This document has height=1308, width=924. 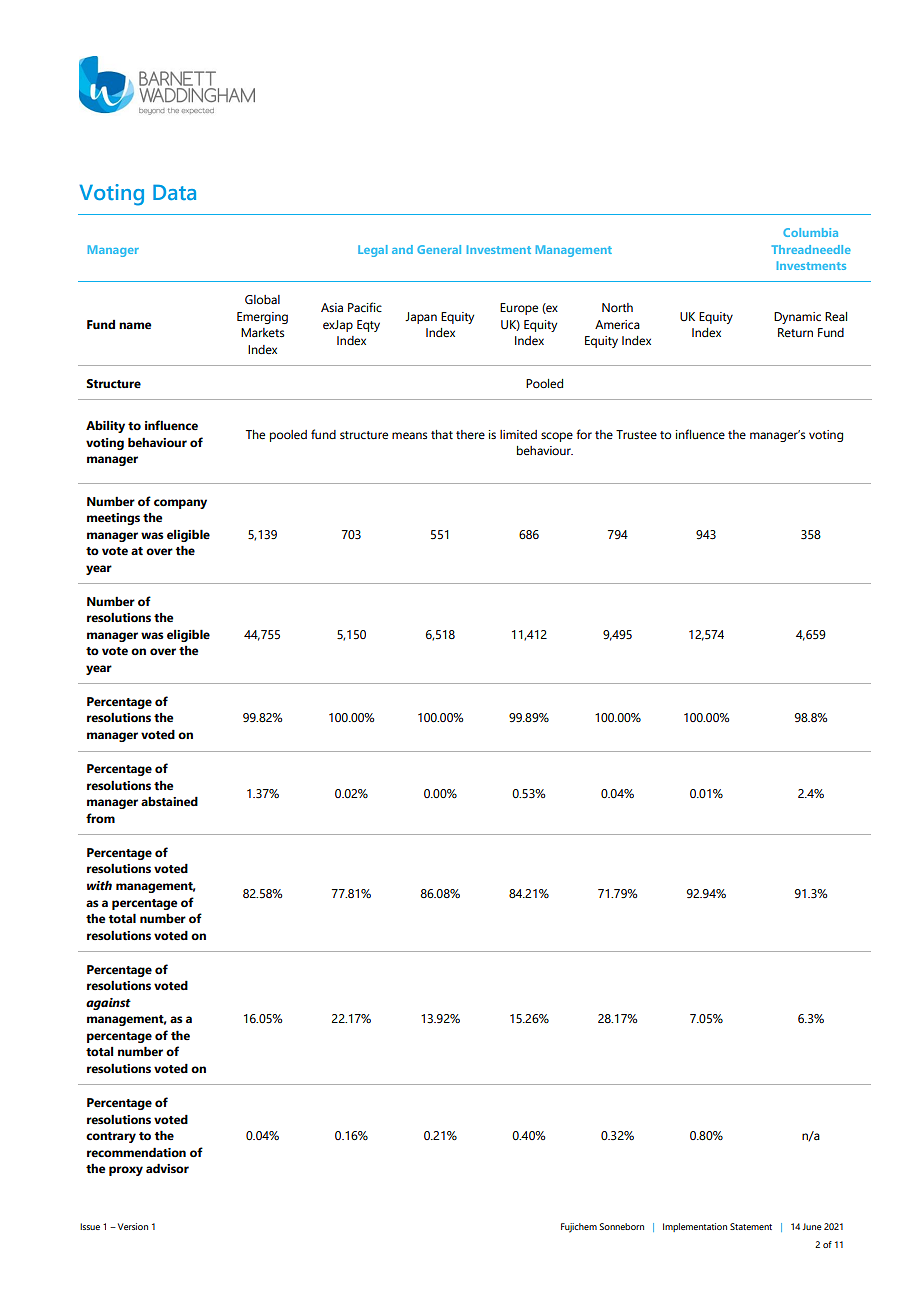 I want to click on there, so click(x=470, y=434).
